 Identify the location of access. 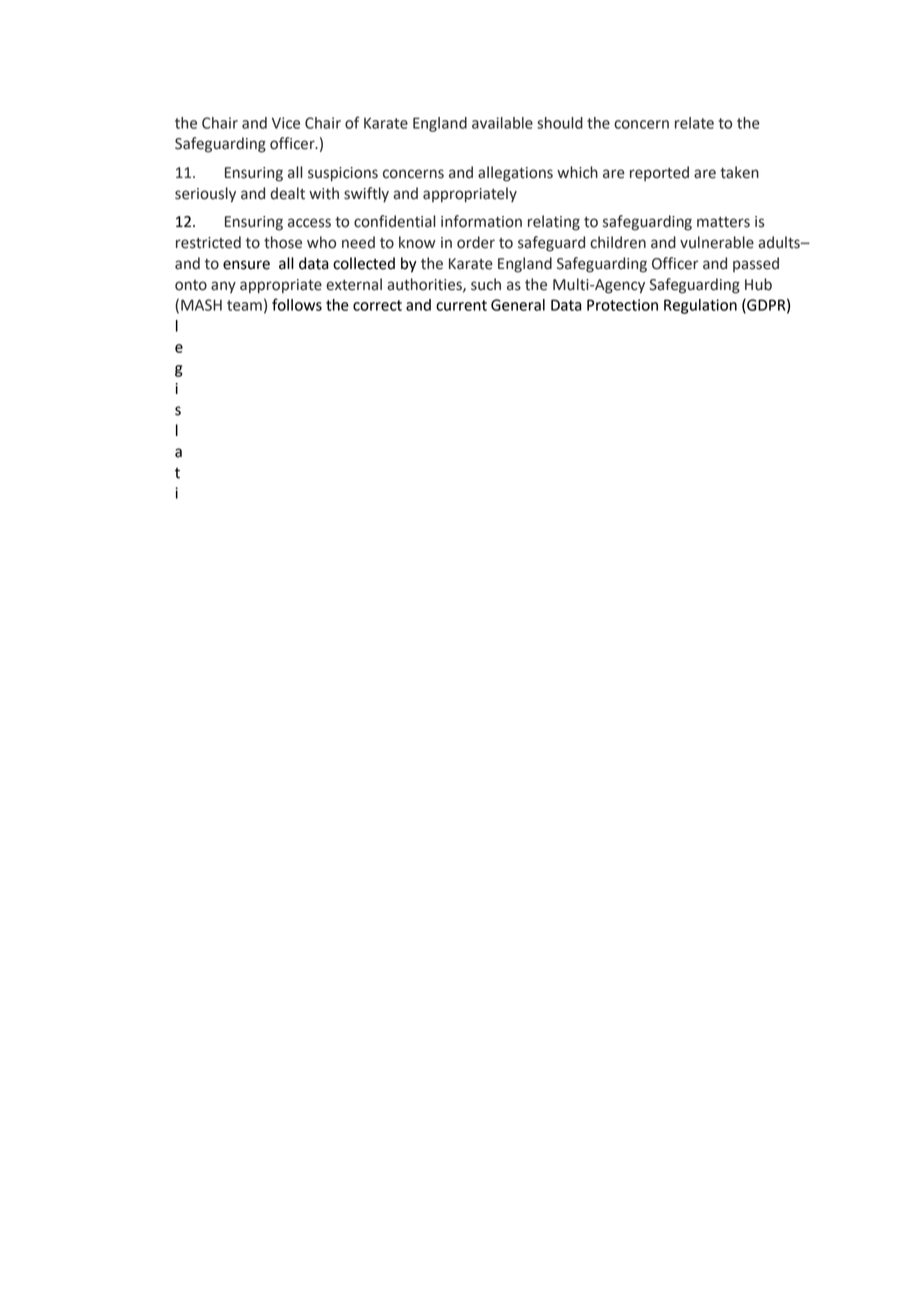
(309, 223).
